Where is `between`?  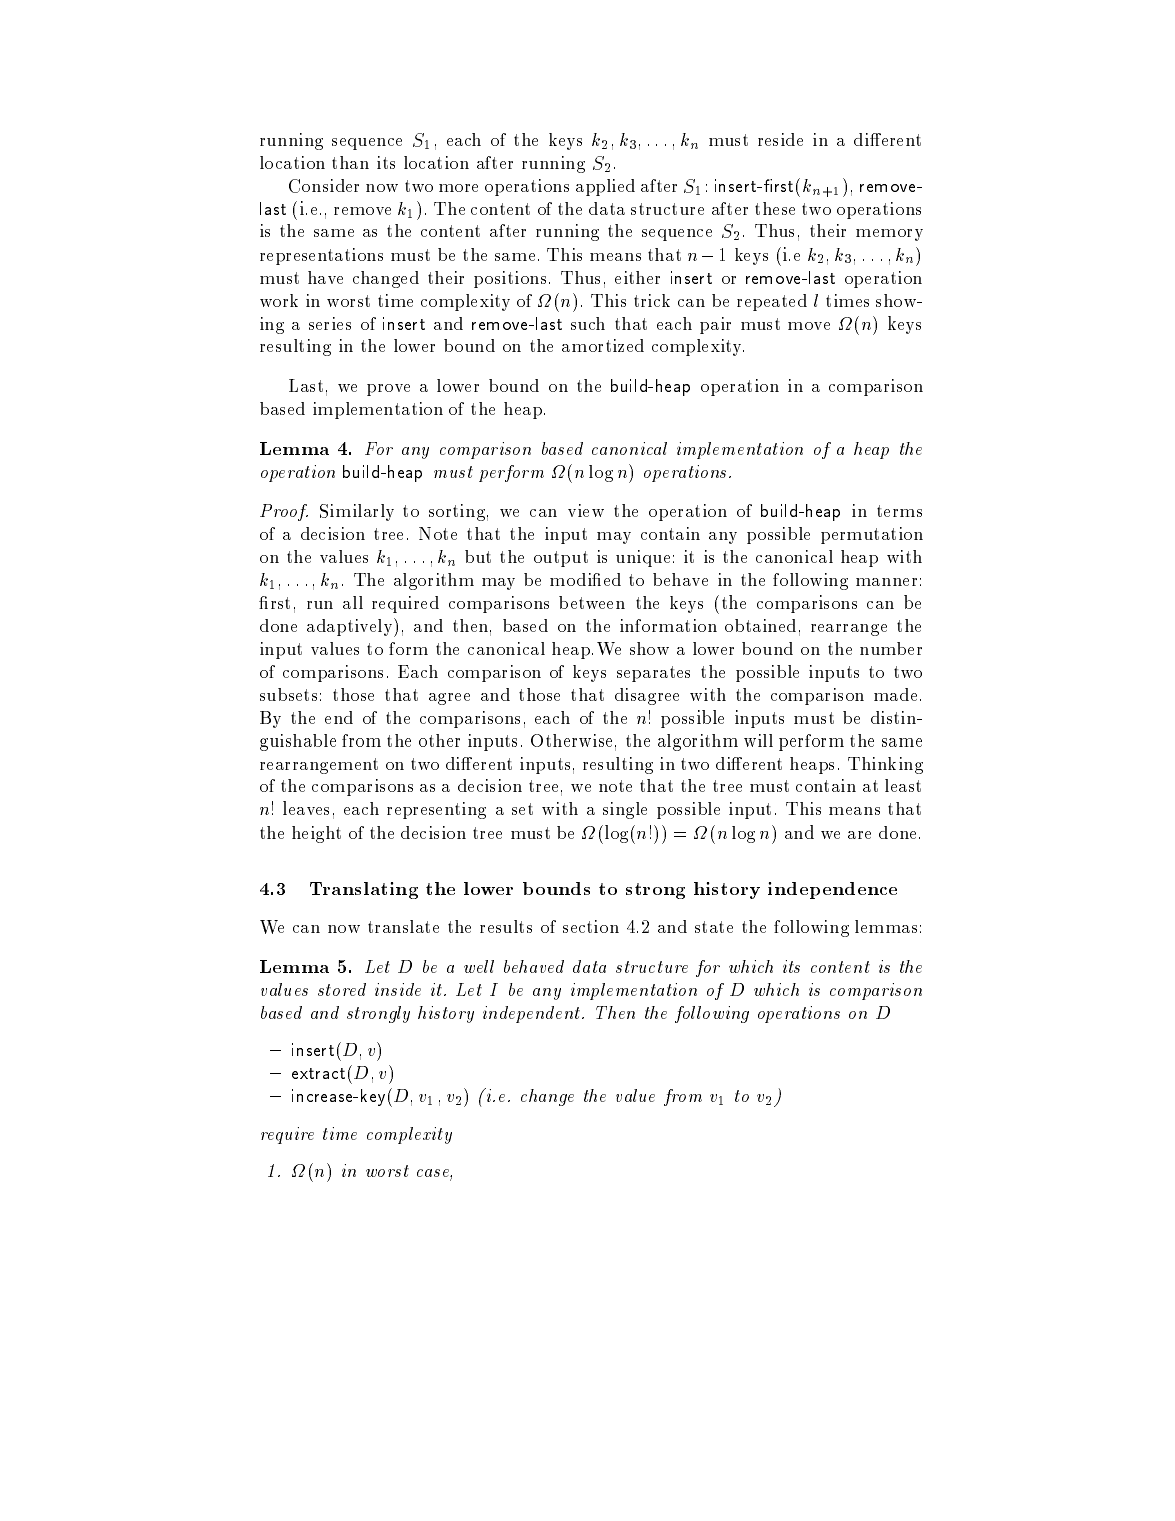 between is located at coordinates (592, 602).
